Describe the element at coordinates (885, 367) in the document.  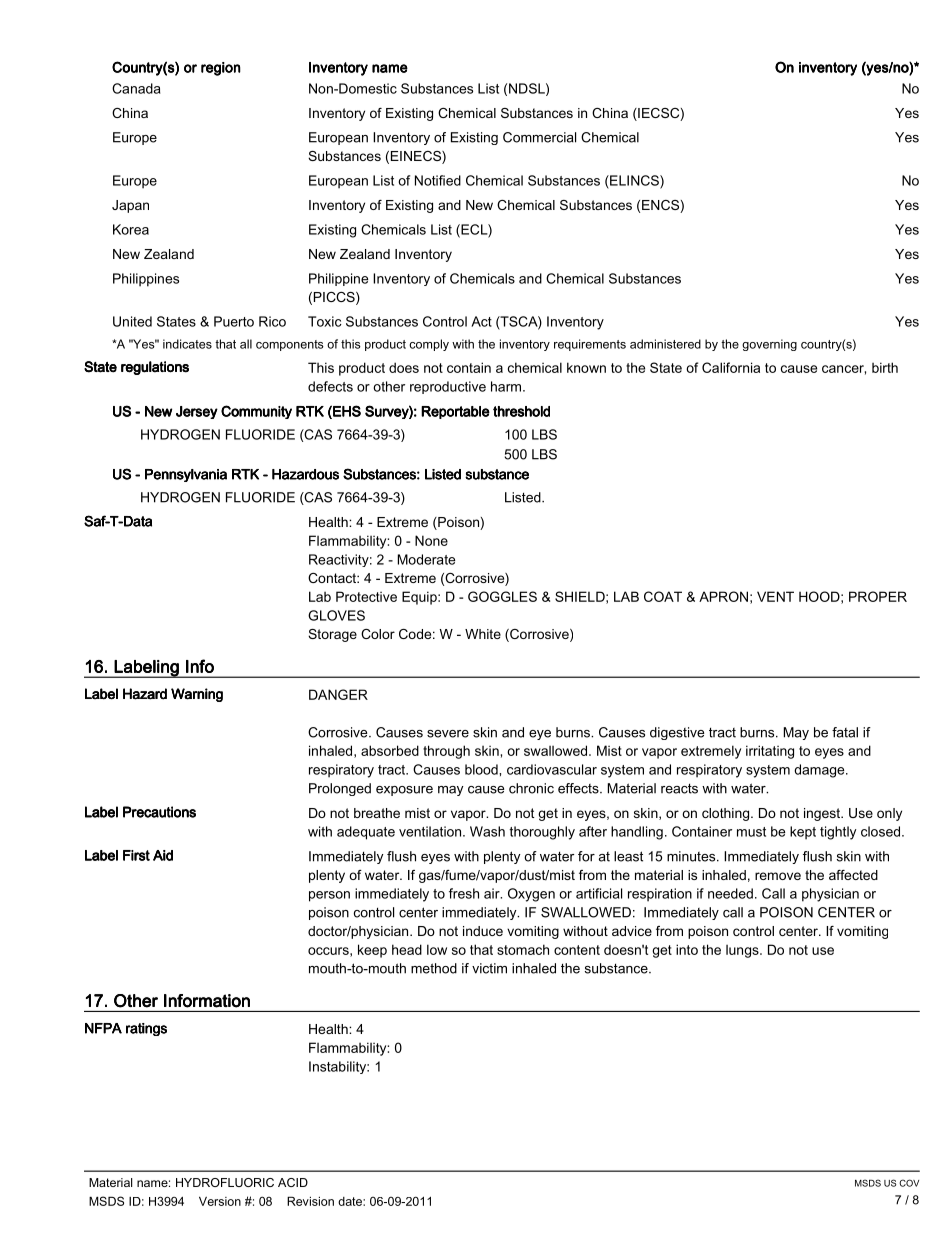
I see `birth` at that location.
